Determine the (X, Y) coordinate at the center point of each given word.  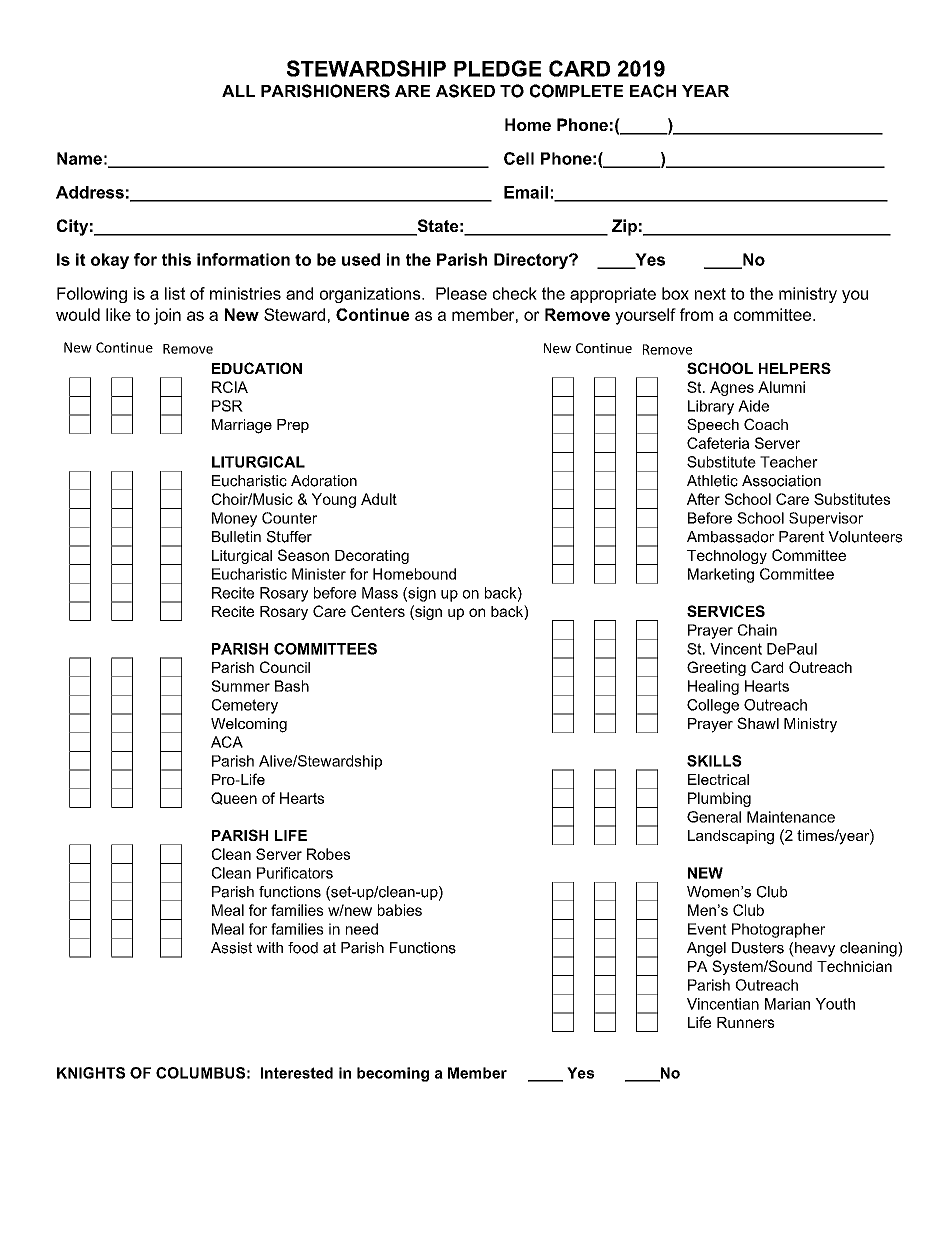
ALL (238, 91)
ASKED (465, 91)
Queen (234, 798)
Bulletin (236, 537)
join (167, 316)
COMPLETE (576, 91)
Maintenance (791, 817)
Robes (328, 854)
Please (461, 293)
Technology (727, 557)
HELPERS (795, 368)
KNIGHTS (91, 1073)
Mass (380, 593)
